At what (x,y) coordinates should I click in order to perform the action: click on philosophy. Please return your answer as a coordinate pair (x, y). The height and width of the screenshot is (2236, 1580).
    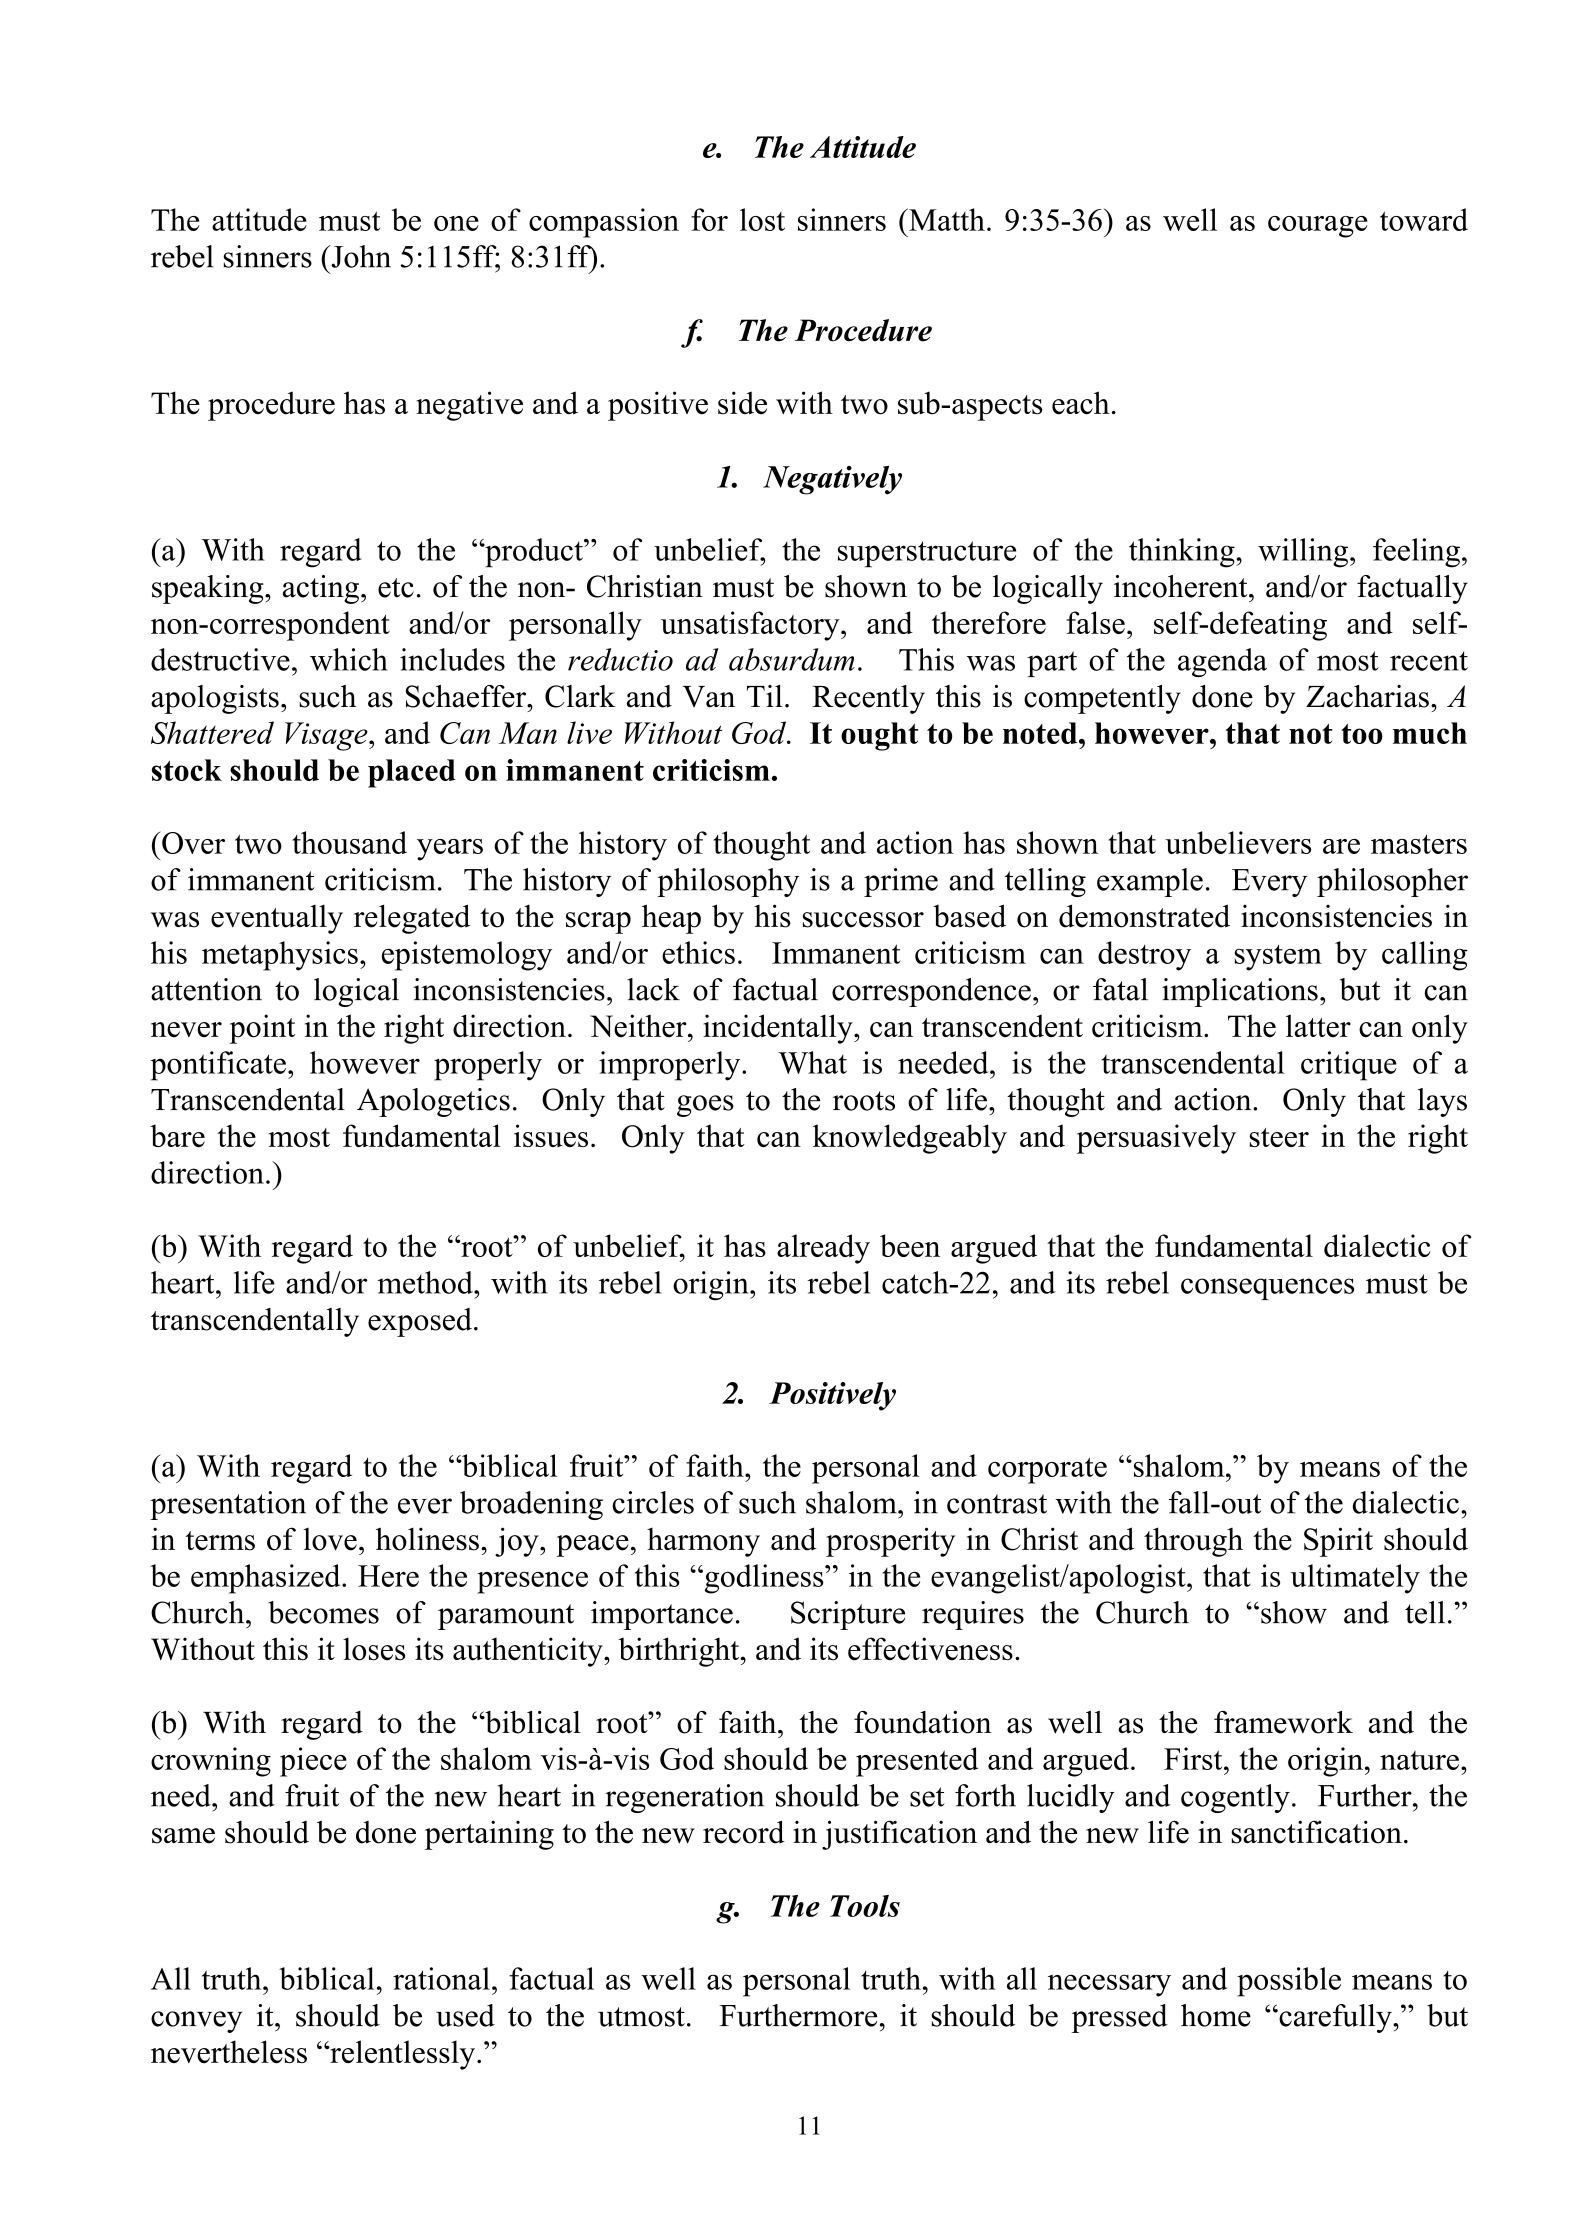
    Looking at the image, I should click on (728, 882).
